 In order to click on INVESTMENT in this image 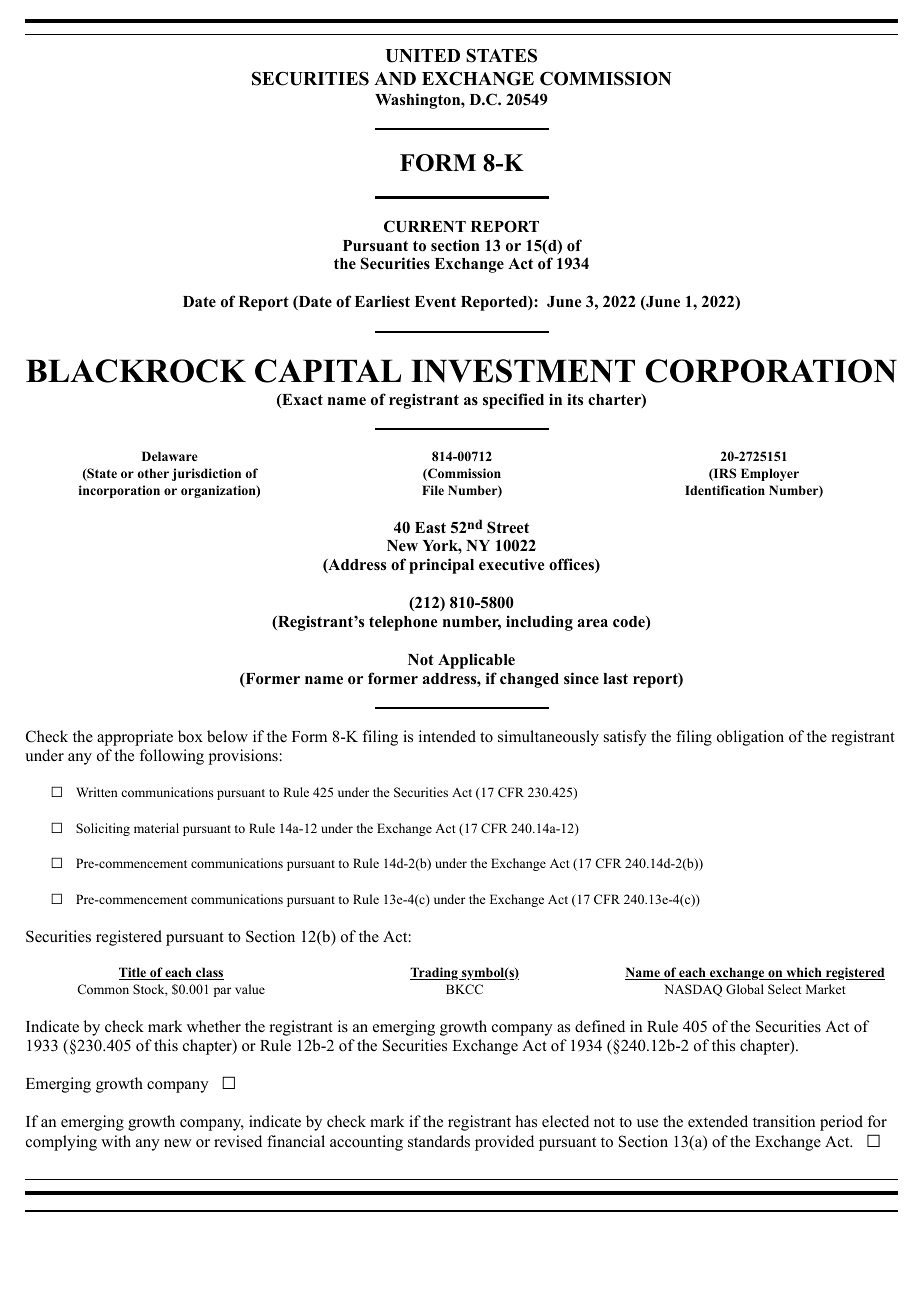, I will do `click(523, 371)`.
